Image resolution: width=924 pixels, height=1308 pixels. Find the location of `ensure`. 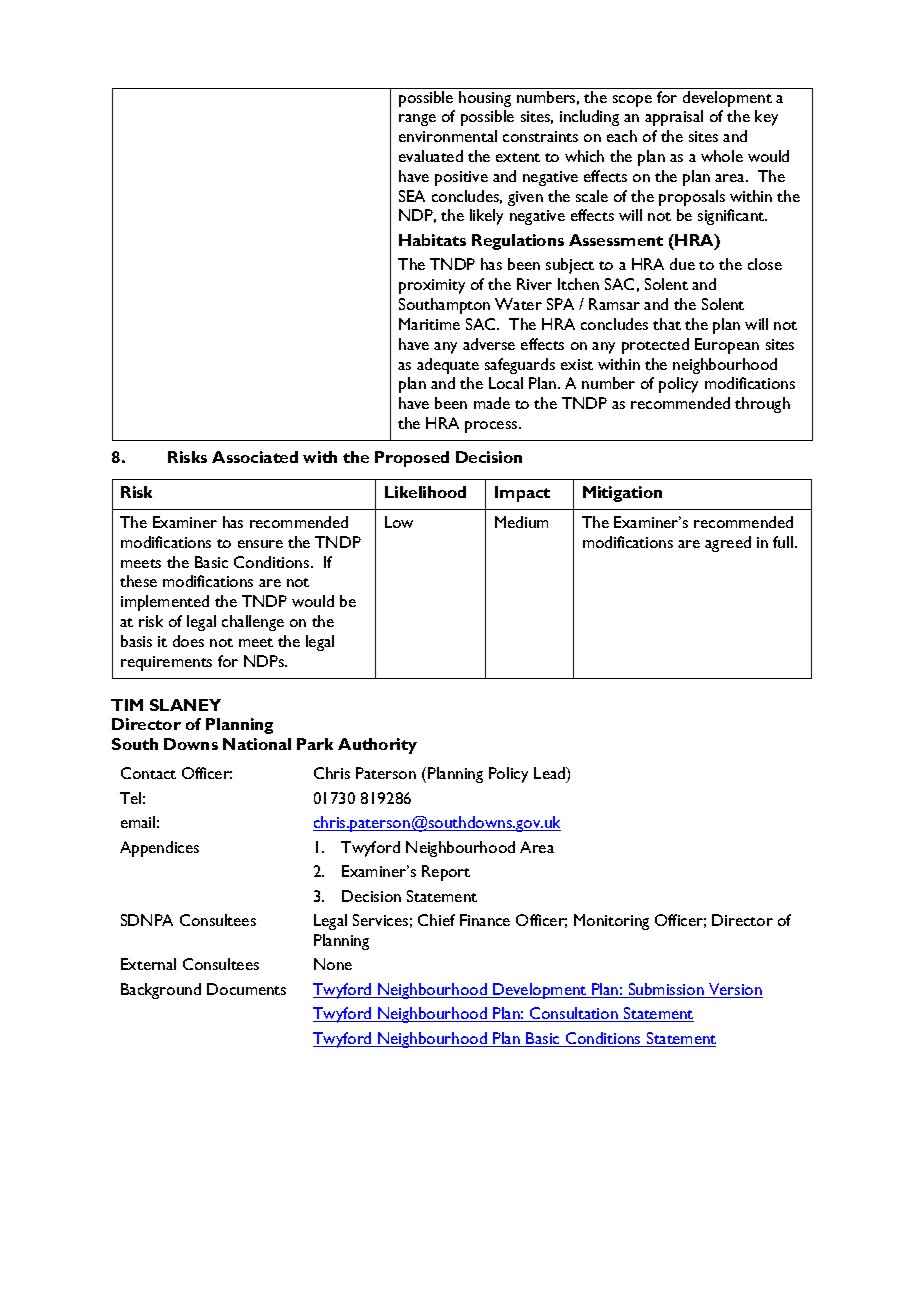

ensure is located at coordinates (260, 544).
